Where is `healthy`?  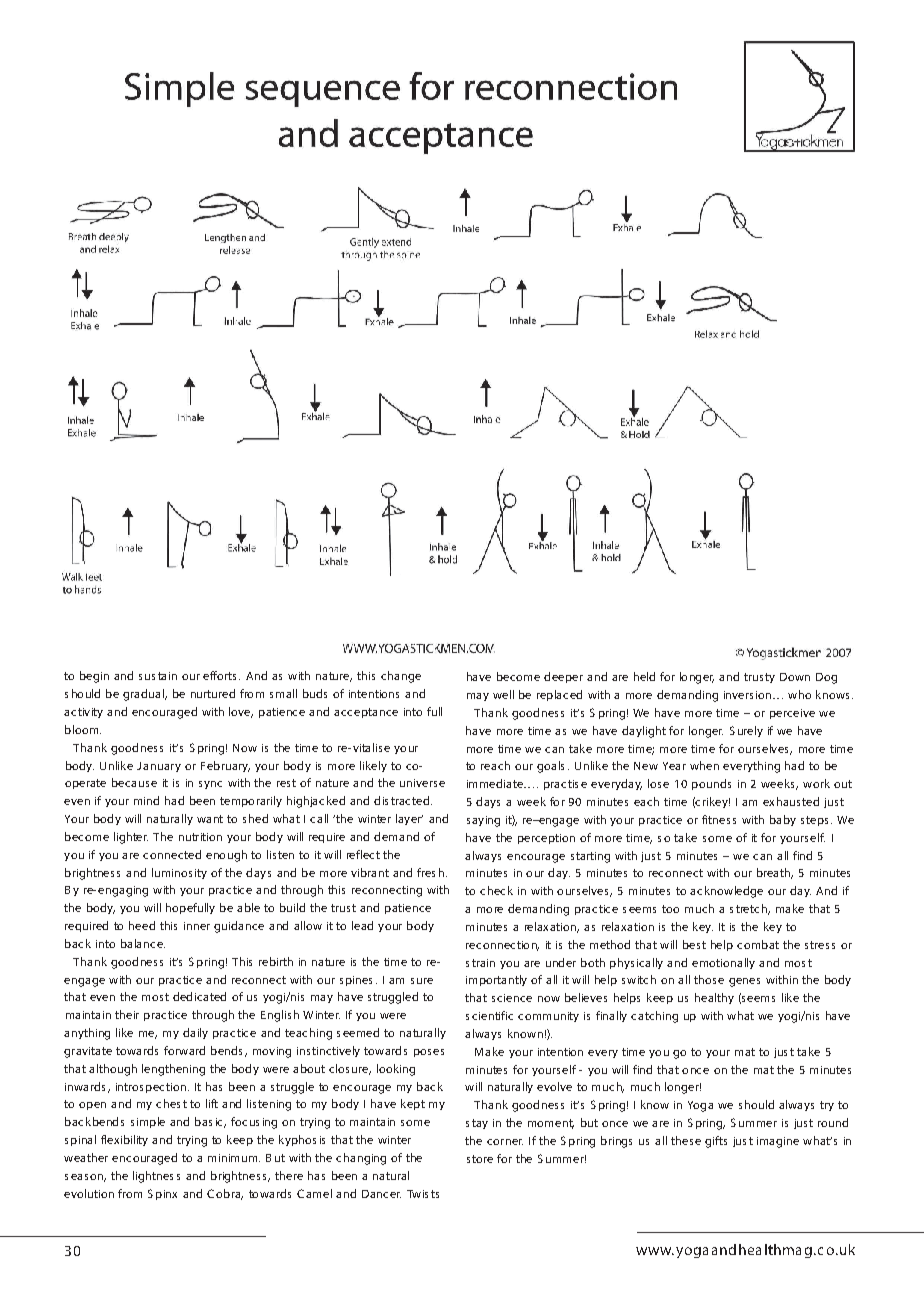 healthy is located at coordinates (714, 998).
